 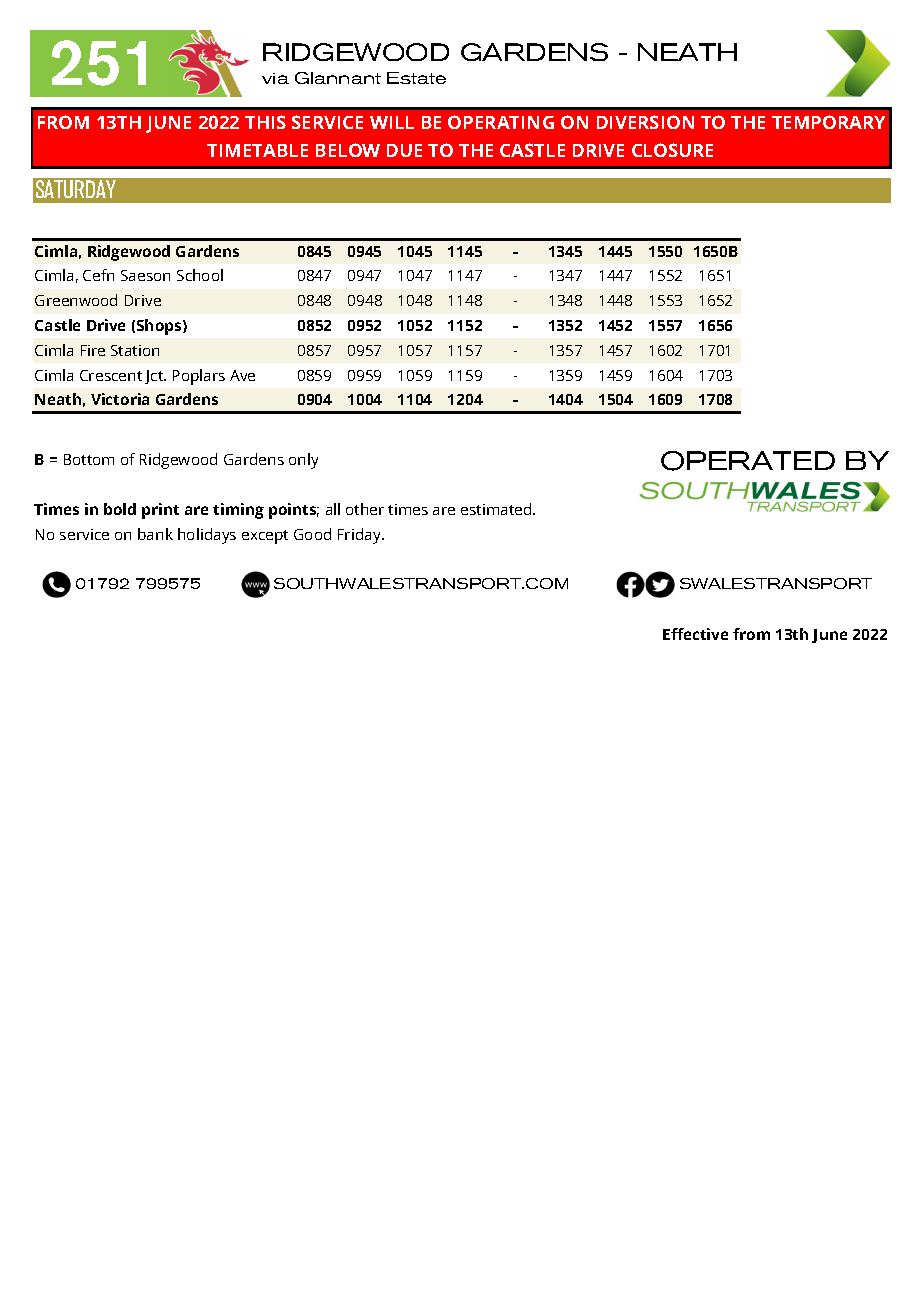 What do you see at coordinates (200, 275) in the page?
I see `School` at bounding box center [200, 275].
